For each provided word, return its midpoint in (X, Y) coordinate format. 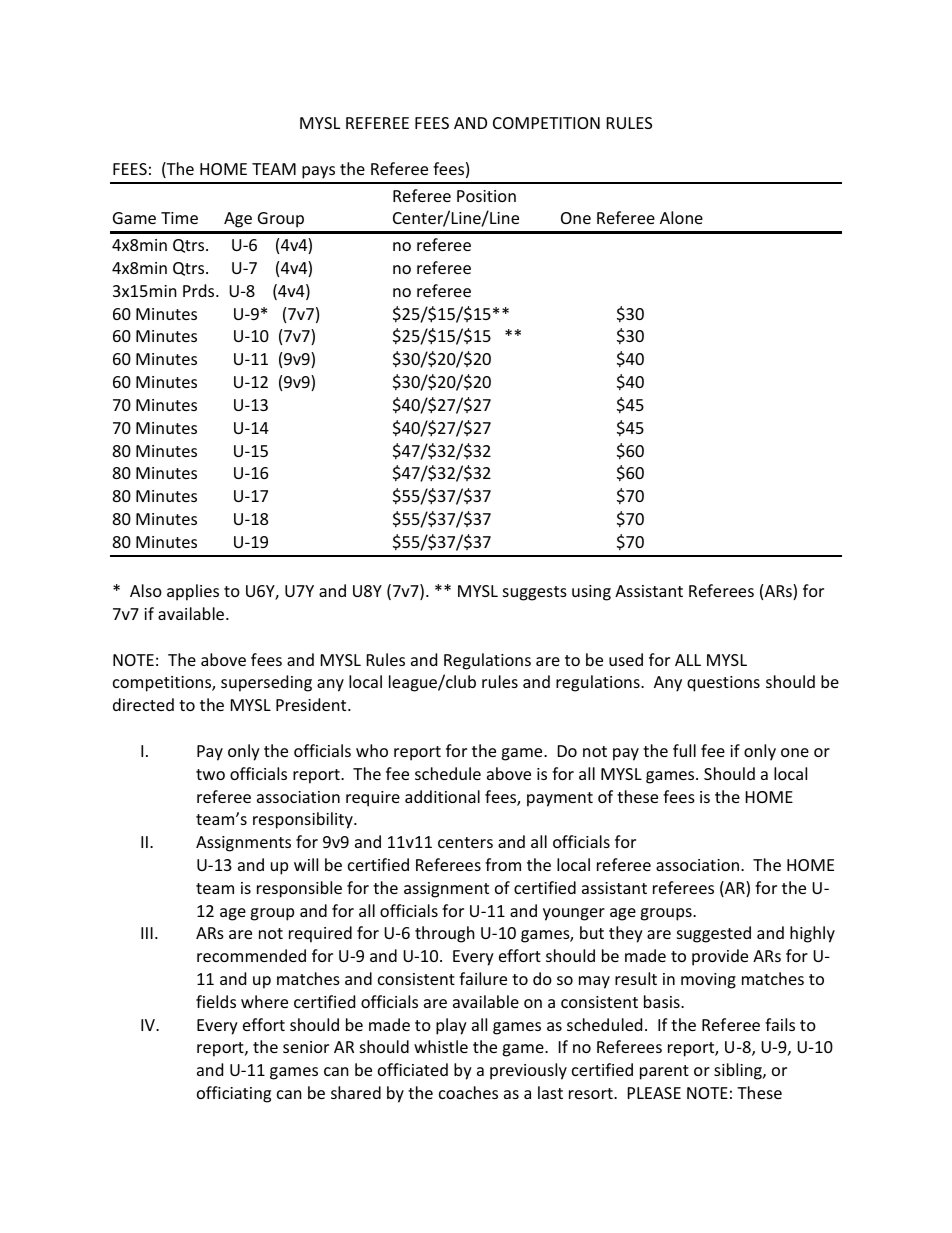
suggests (535, 593)
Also (146, 590)
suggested (714, 934)
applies (193, 592)
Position (486, 196)
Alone (681, 217)
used (626, 659)
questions (723, 684)
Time (179, 218)
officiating (234, 1094)
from (503, 864)
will (306, 864)
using (591, 593)
